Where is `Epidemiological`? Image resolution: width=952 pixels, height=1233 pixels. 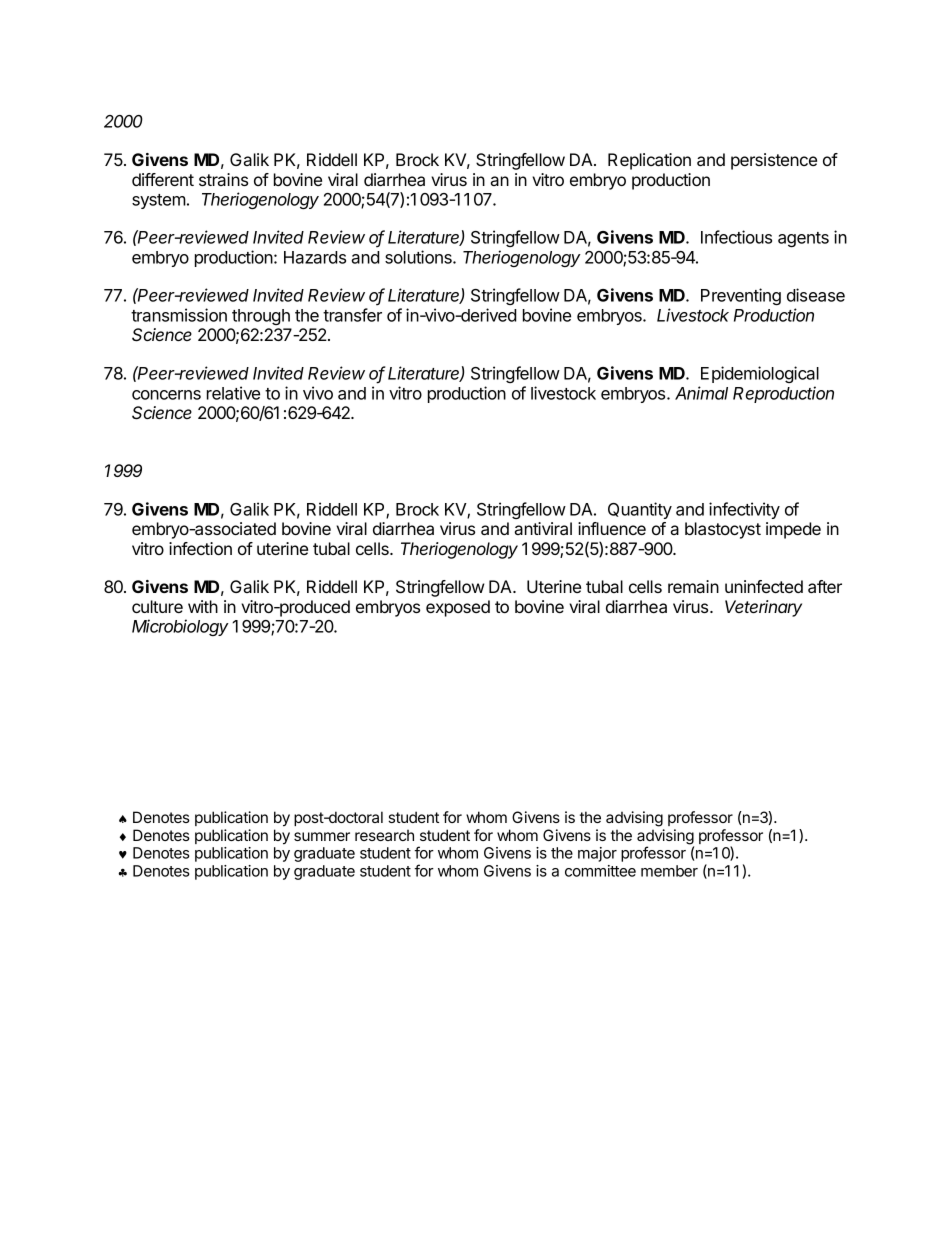 Epidemiological is located at coordinates (760, 374).
